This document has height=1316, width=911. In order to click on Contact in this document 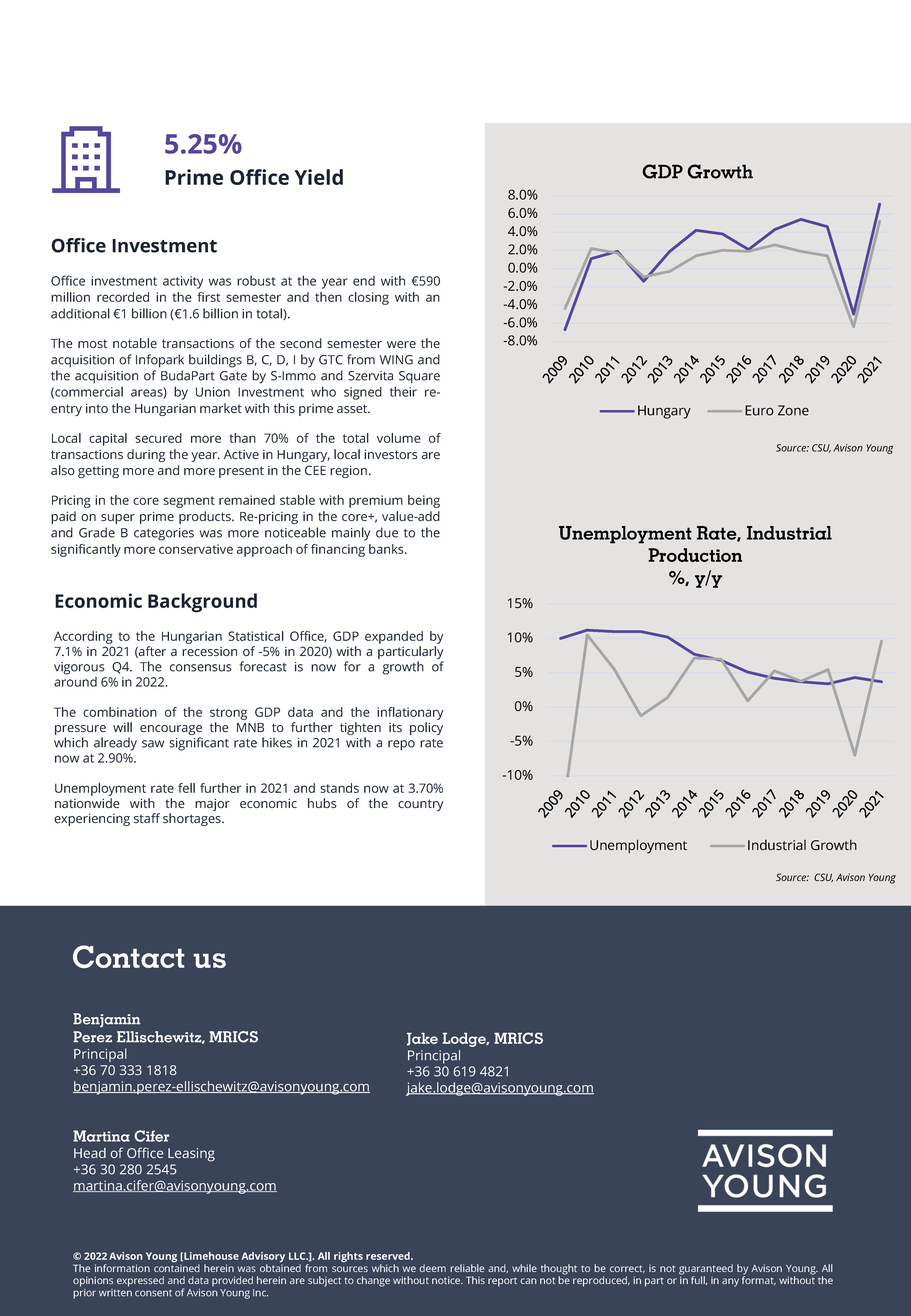, I will do `click(129, 956)`.
